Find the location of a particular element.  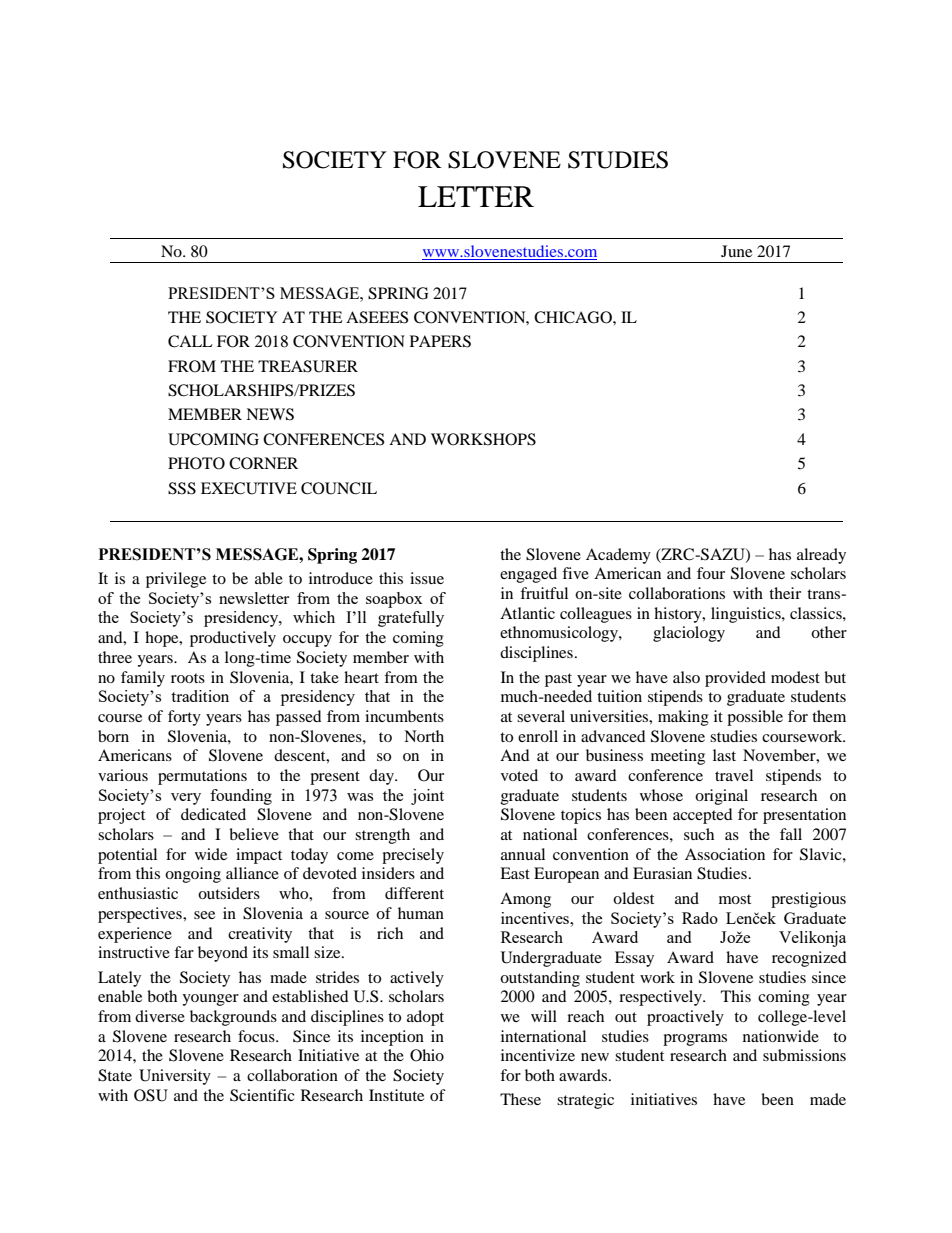

already is located at coordinates (821, 556).
